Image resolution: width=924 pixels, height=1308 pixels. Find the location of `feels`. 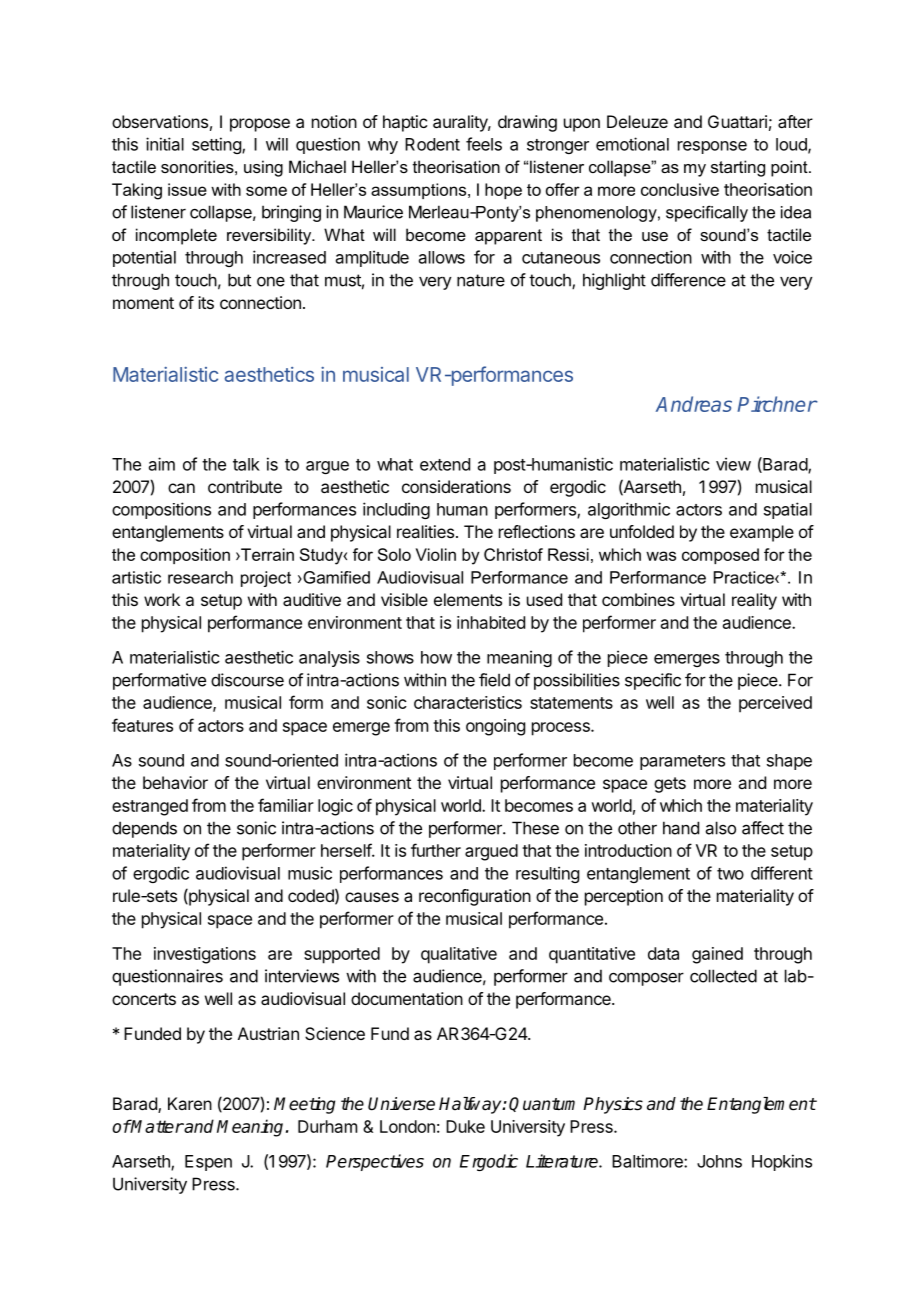

feels is located at coordinates (484, 144).
